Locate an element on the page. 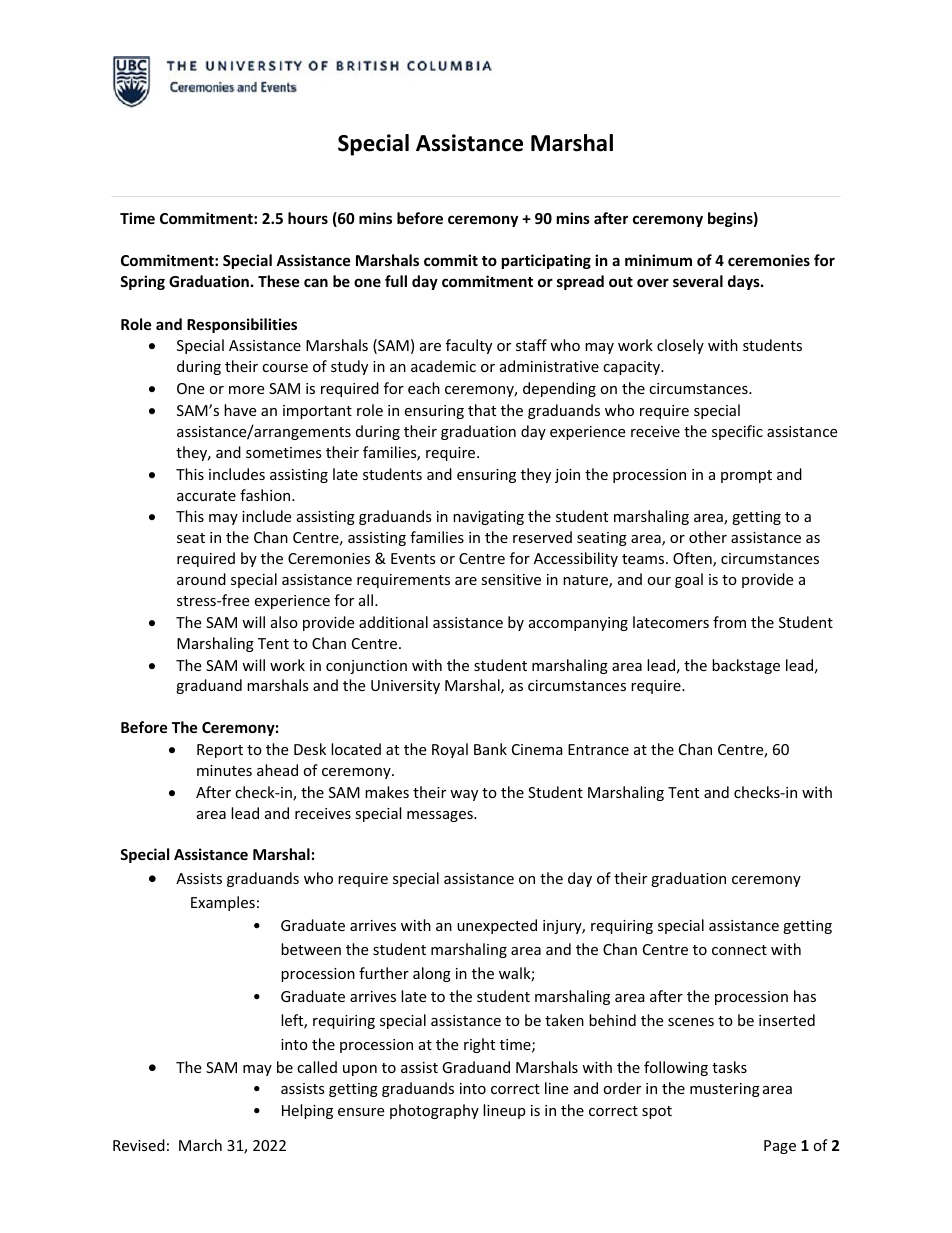 This document has height=1233, width=952. Examples is located at coordinates (223, 903).
